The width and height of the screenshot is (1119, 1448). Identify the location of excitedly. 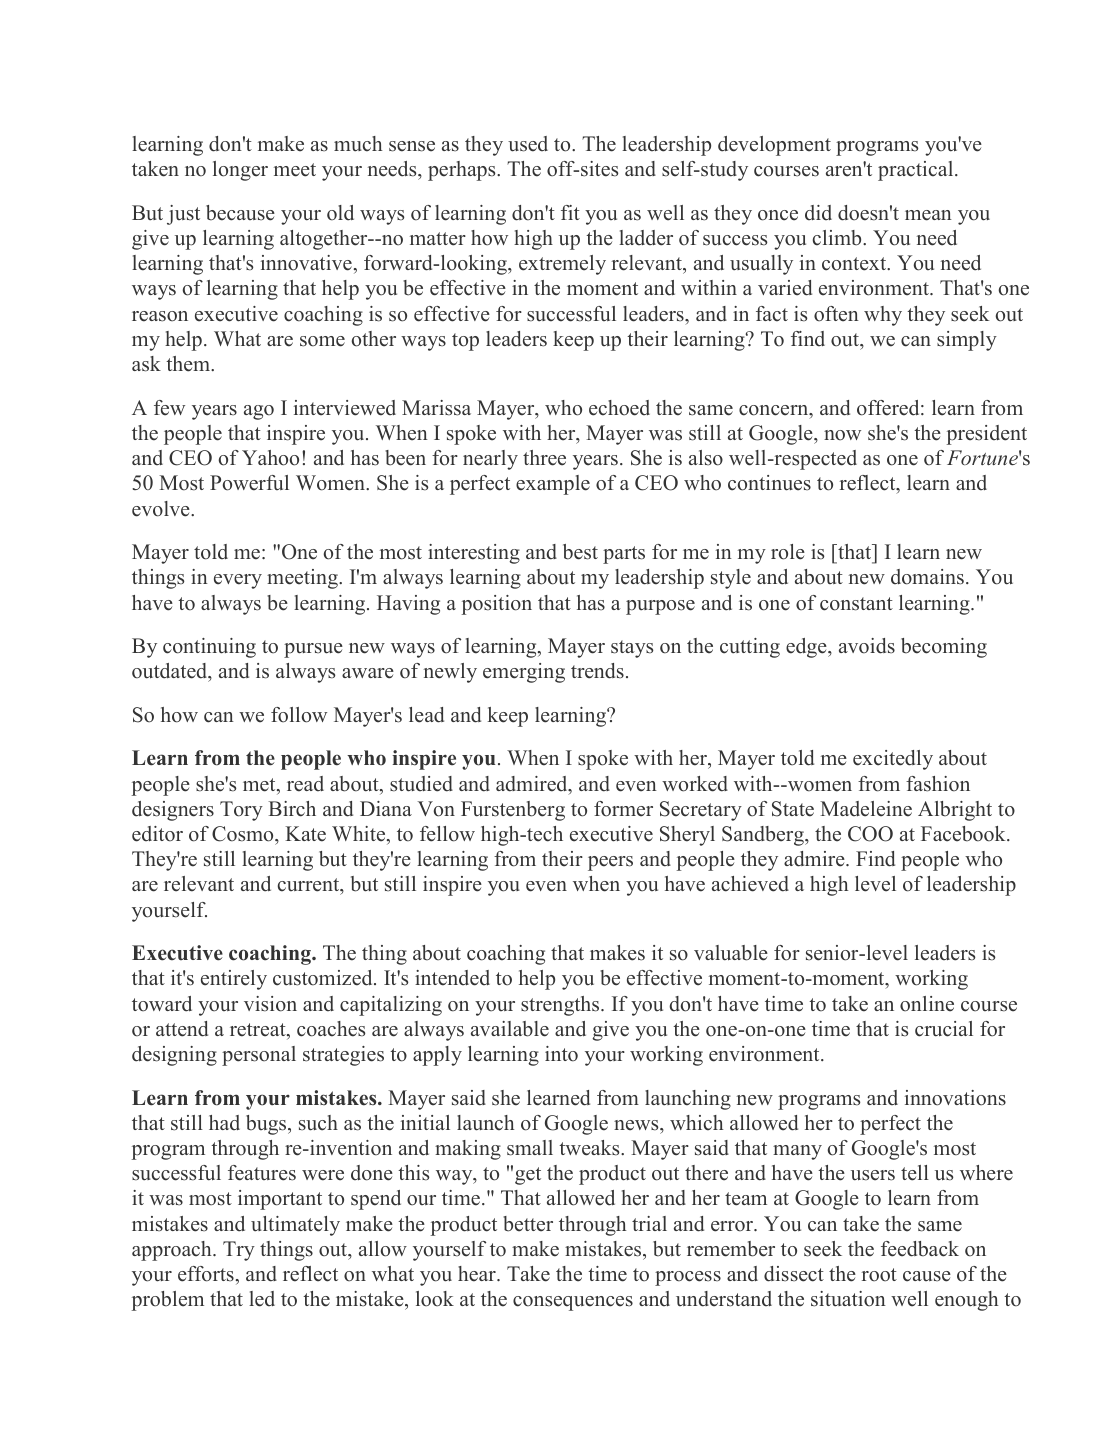
(893, 760).
